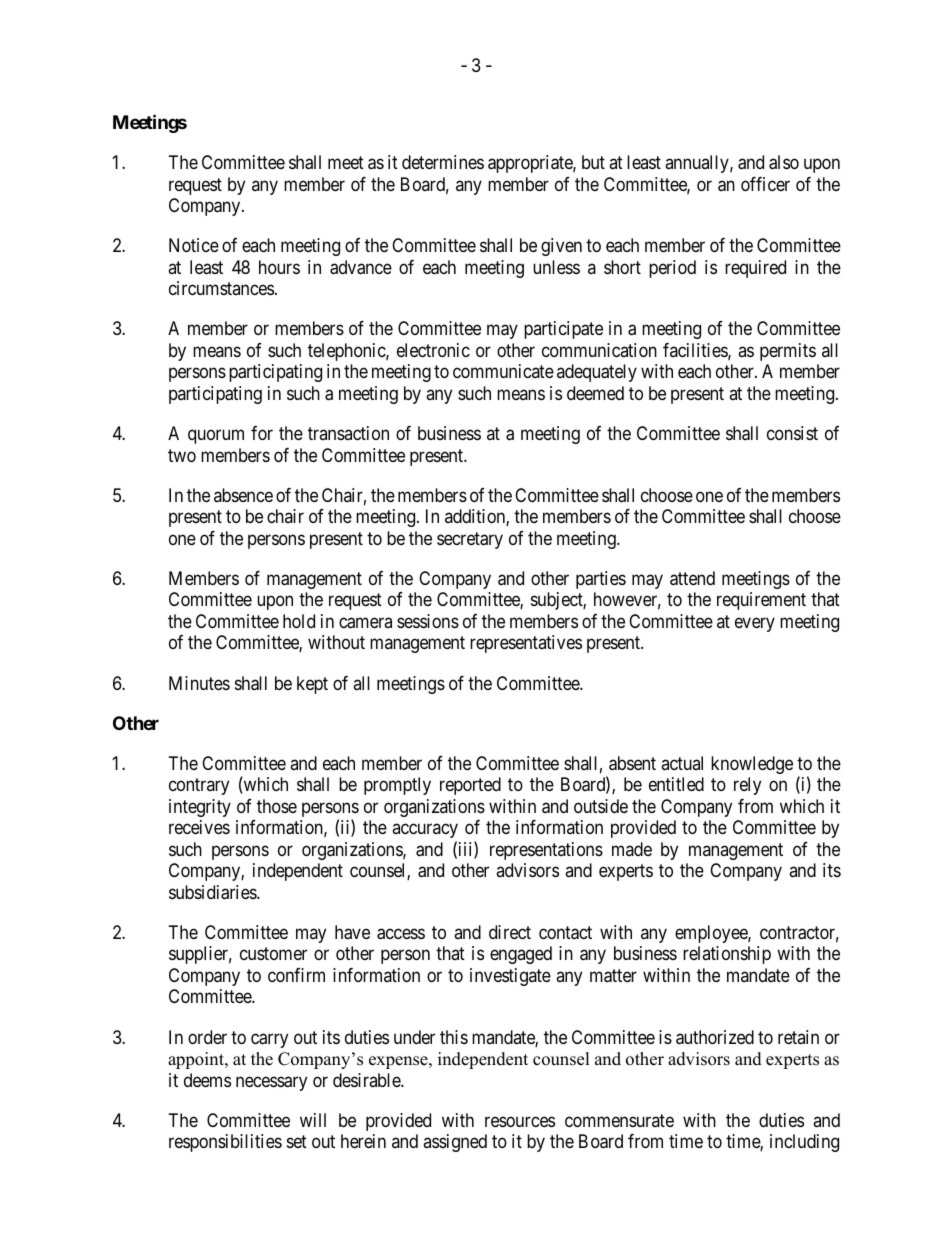 This image has width=952, height=1233. I want to click on officer, so click(765, 184).
